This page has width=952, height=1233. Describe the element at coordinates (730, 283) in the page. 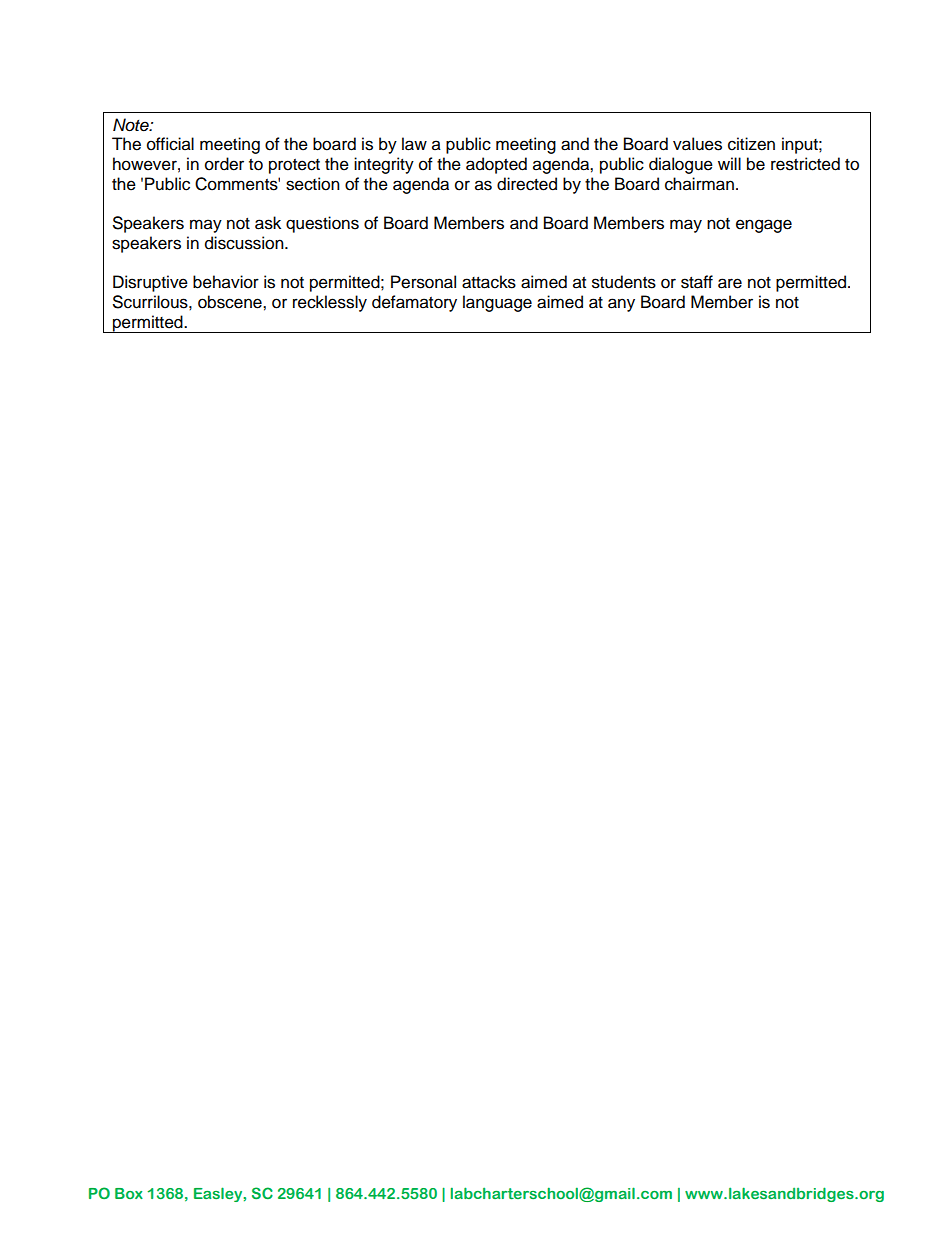

I see `are` at that location.
